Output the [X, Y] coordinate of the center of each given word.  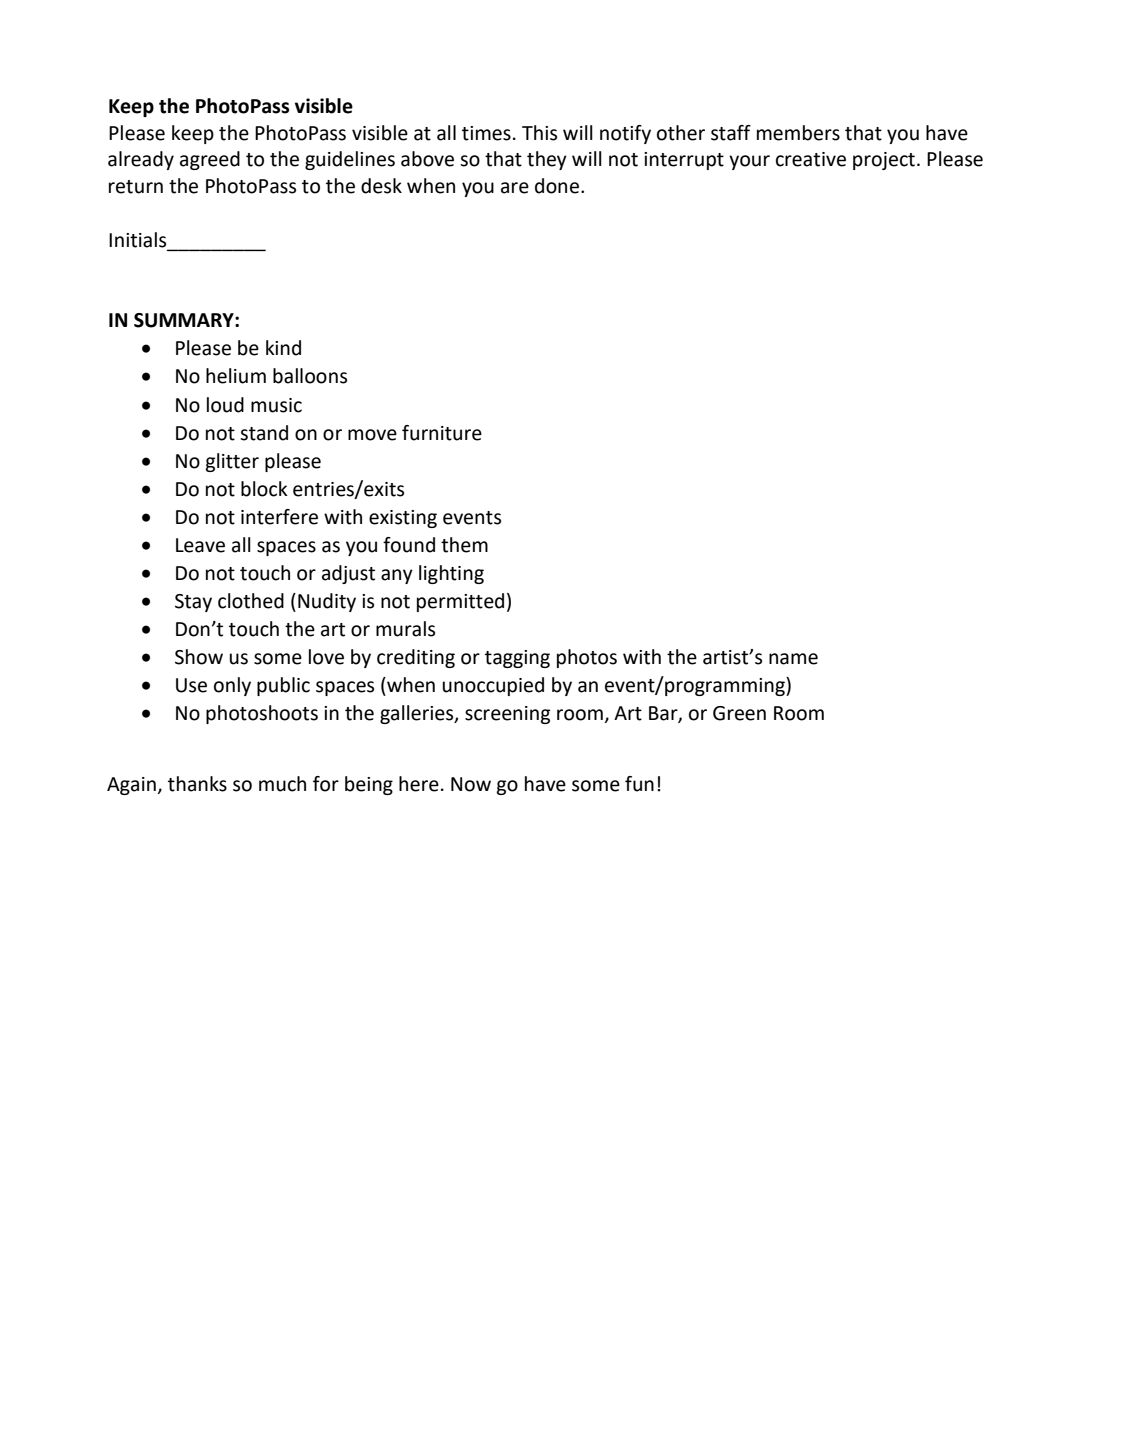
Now [471, 784]
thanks [197, 784]
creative [811, 159]
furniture [442, 433]
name [793, 659]
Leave [200, 545]
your [749, 162]
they [547, 160]
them [464, 545]
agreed [210, 160]
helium [236, 376]
